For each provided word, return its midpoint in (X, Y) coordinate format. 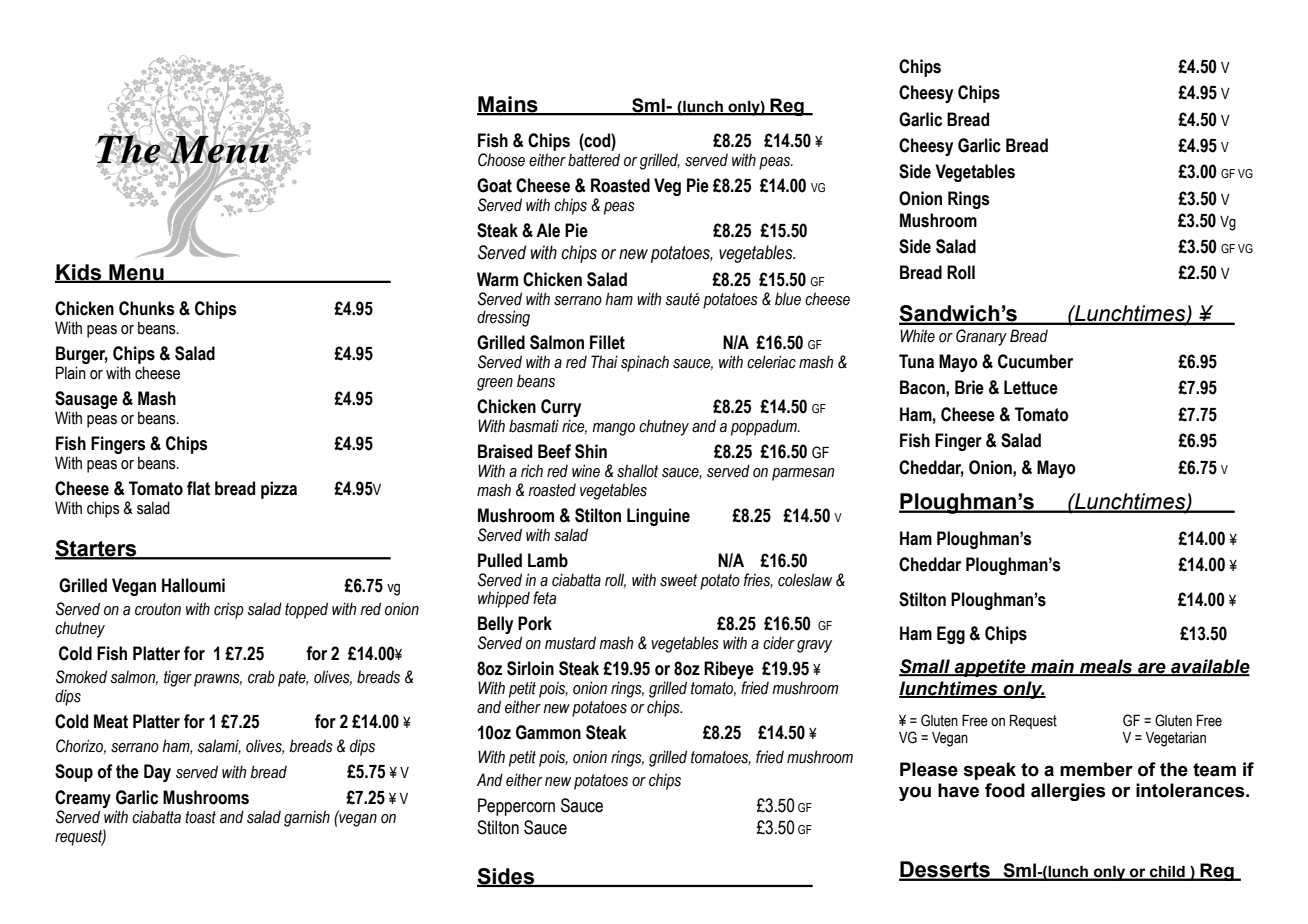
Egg (951, 635)
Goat (494, 185)
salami (219, 746)
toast (200, 817)
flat (198, 488)
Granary (981, 337)
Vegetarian (1175, 739)
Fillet (607, 342)
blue (788, 299)
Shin (591, 451)
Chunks (146, 308)
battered (594, 160)
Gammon (548, 732)
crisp (229, 610)
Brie (969, 387)
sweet (678, 580)
